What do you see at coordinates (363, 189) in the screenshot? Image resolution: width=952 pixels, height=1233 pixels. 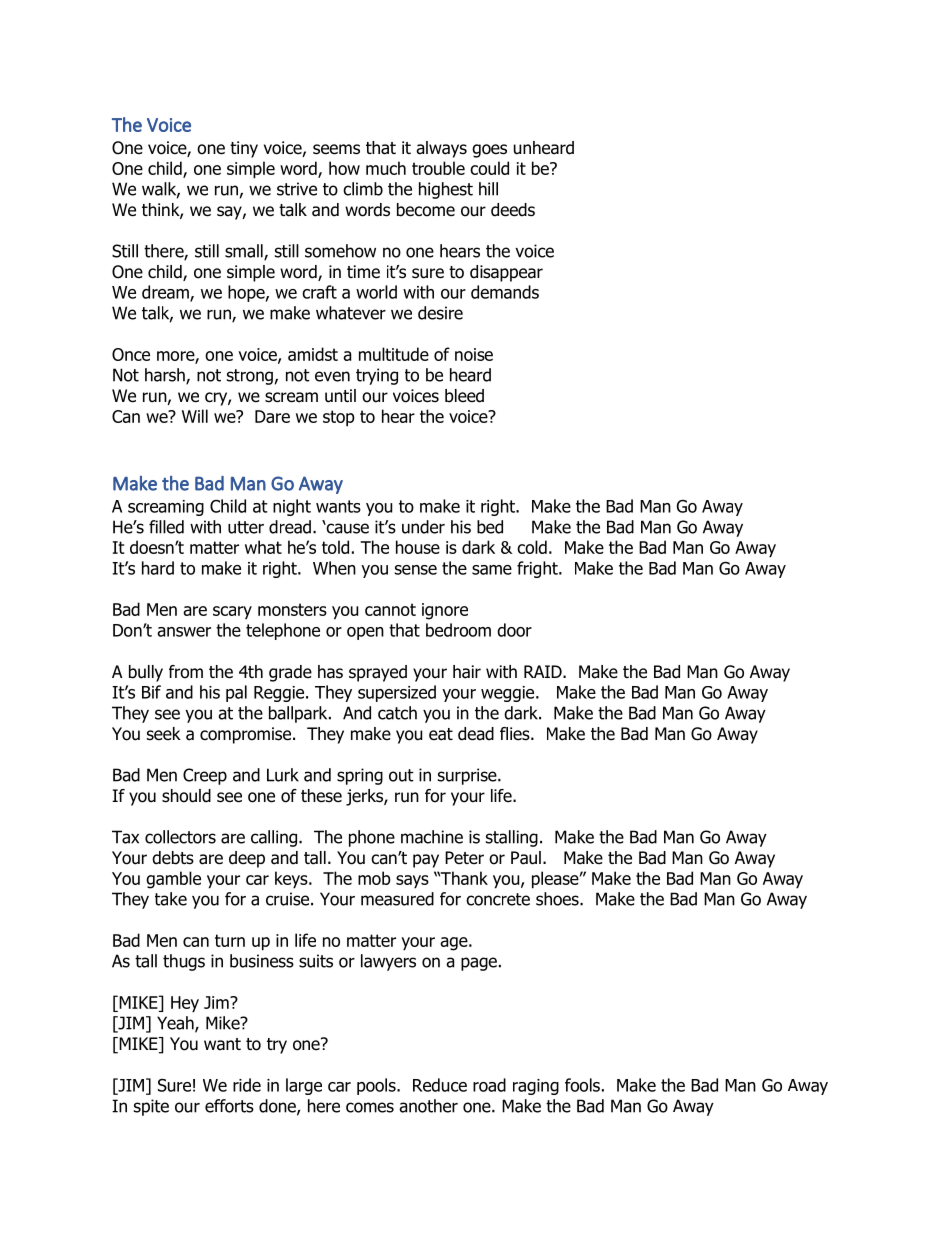 I see `climb` at bounding box center [363, 189].
